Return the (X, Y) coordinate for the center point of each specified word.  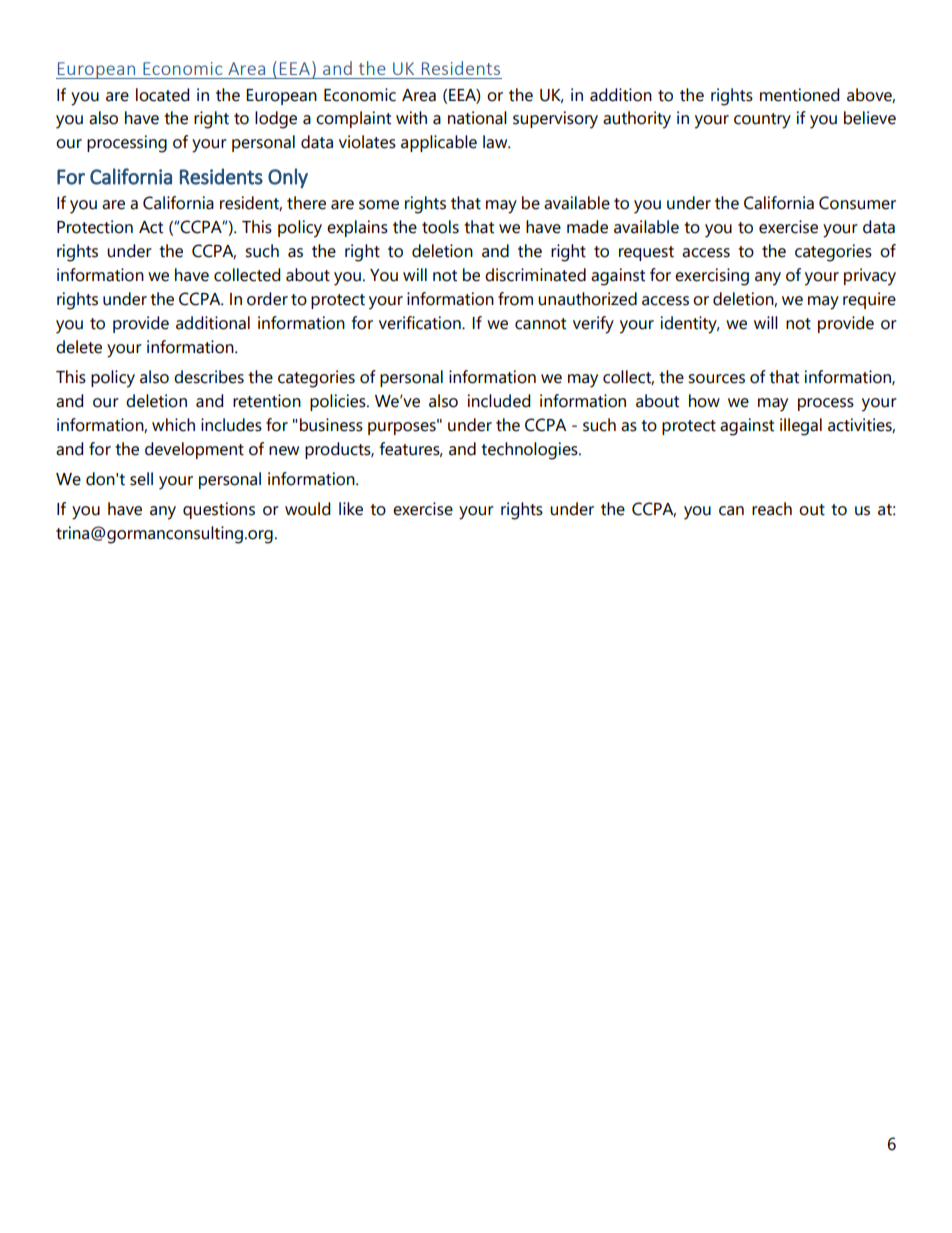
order (267, 299)
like (351, 509)
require (869, 300)
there (306, 203)
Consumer (857, 203)
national (477, 118)
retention (267, 401)
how (704, 401)
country (762, 121)
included (499, 401)
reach (772, 509)
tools (440, 227)
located (162, 95)
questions (219, 510)
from (515, 299)
